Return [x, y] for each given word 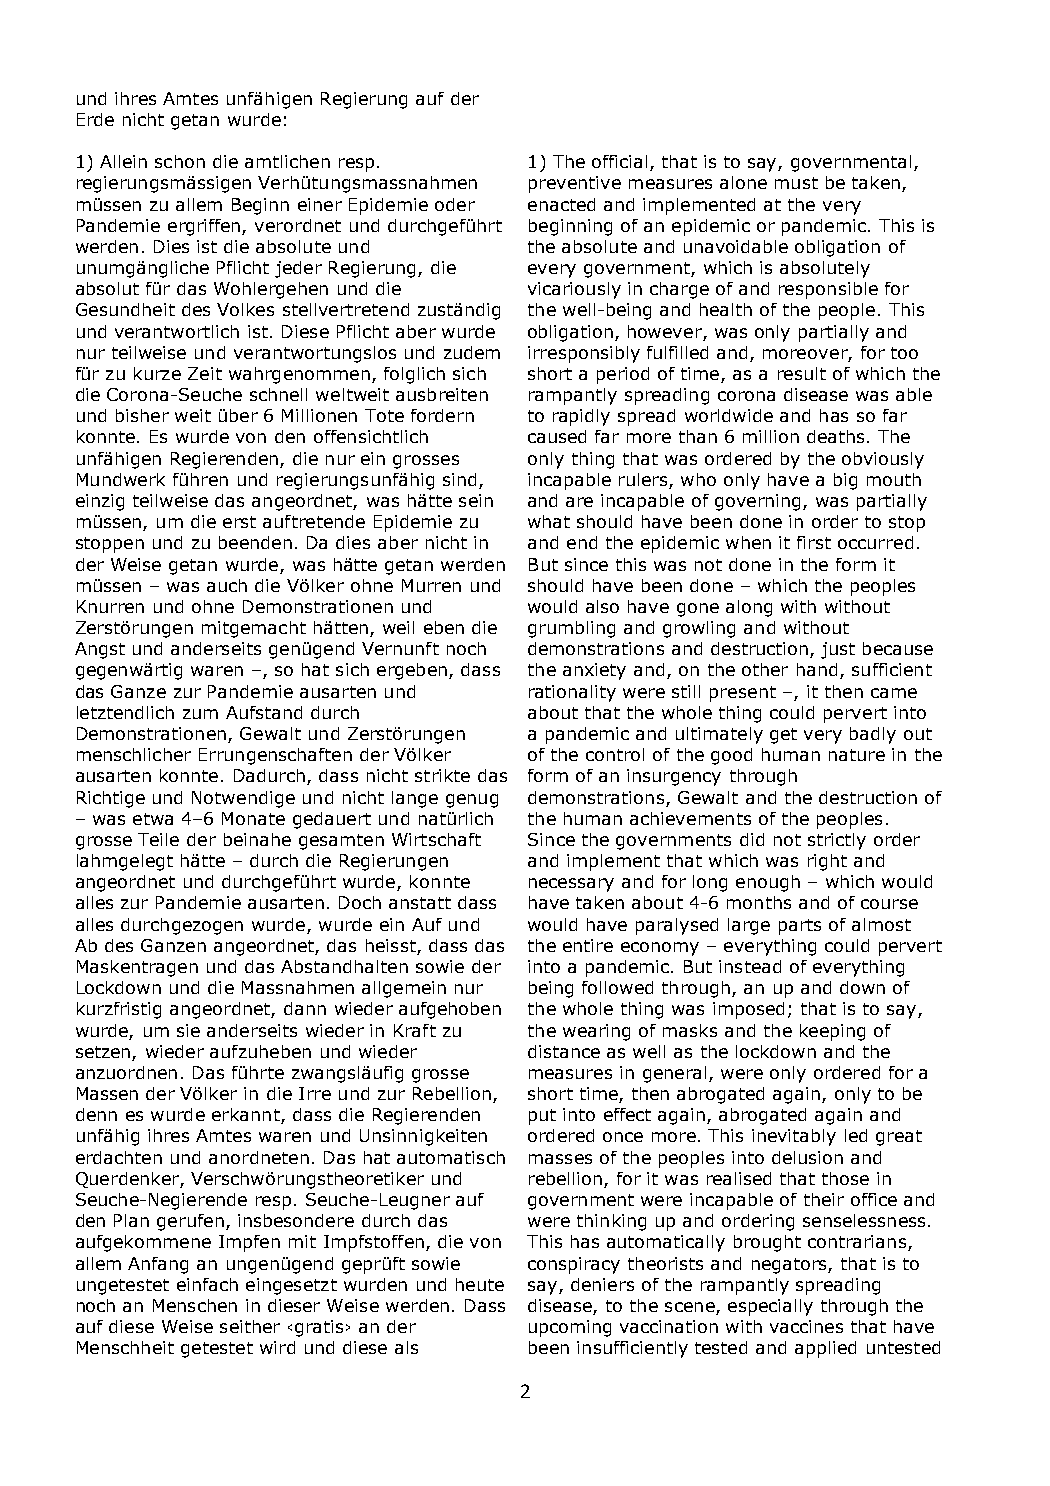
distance [564, 1051]
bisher [142, 415]
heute [480, 1284]
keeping [832, 1032]
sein [476, 500]
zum [200, 714]
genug [472, 801]
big [845, 481]
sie [188, 1030]
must [796, 183]
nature [857, 755]
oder [455, 204]
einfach [207, 1284]
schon [180, 161]
